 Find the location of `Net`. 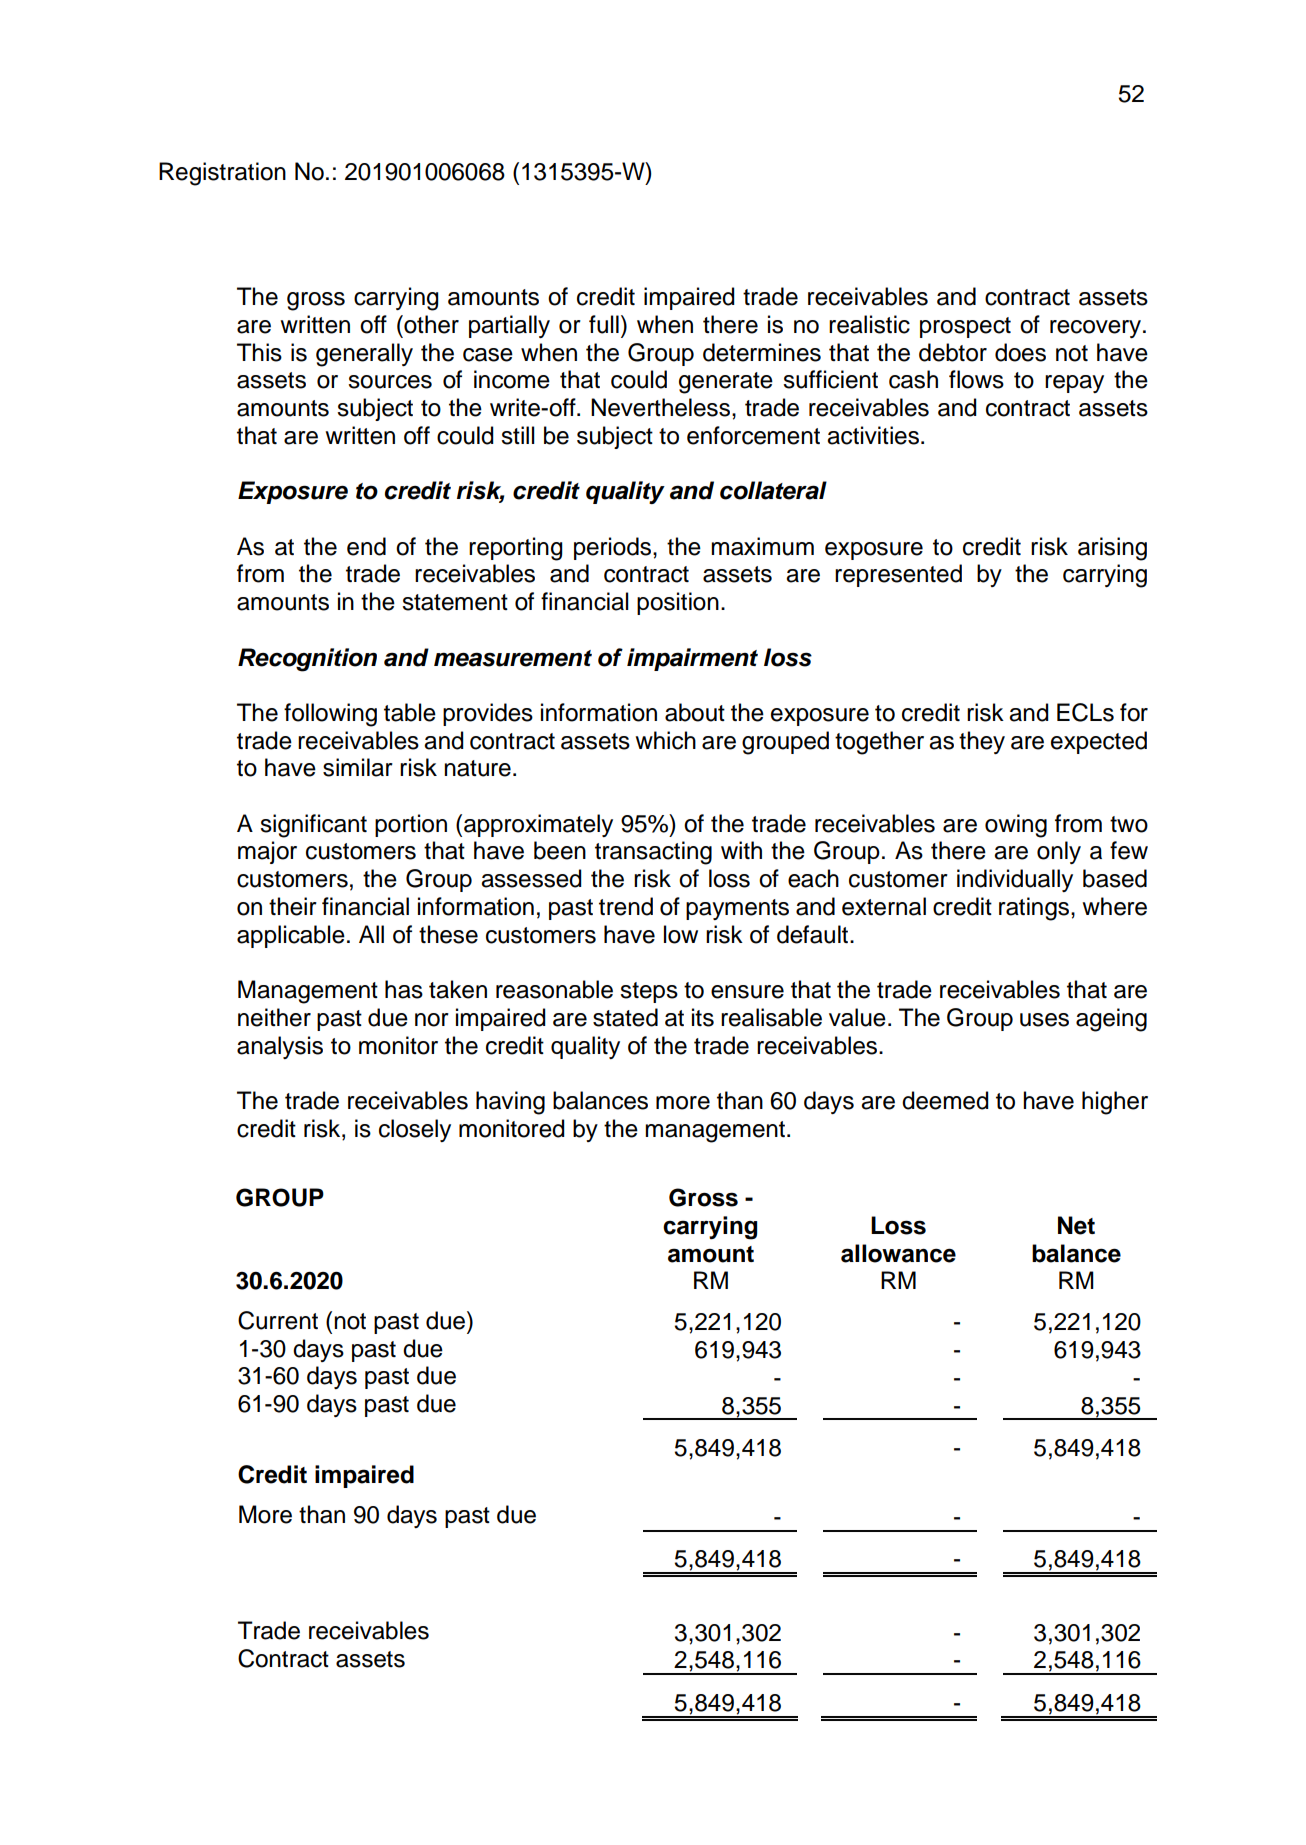

Net is located at coordinates (1076, 1225).
